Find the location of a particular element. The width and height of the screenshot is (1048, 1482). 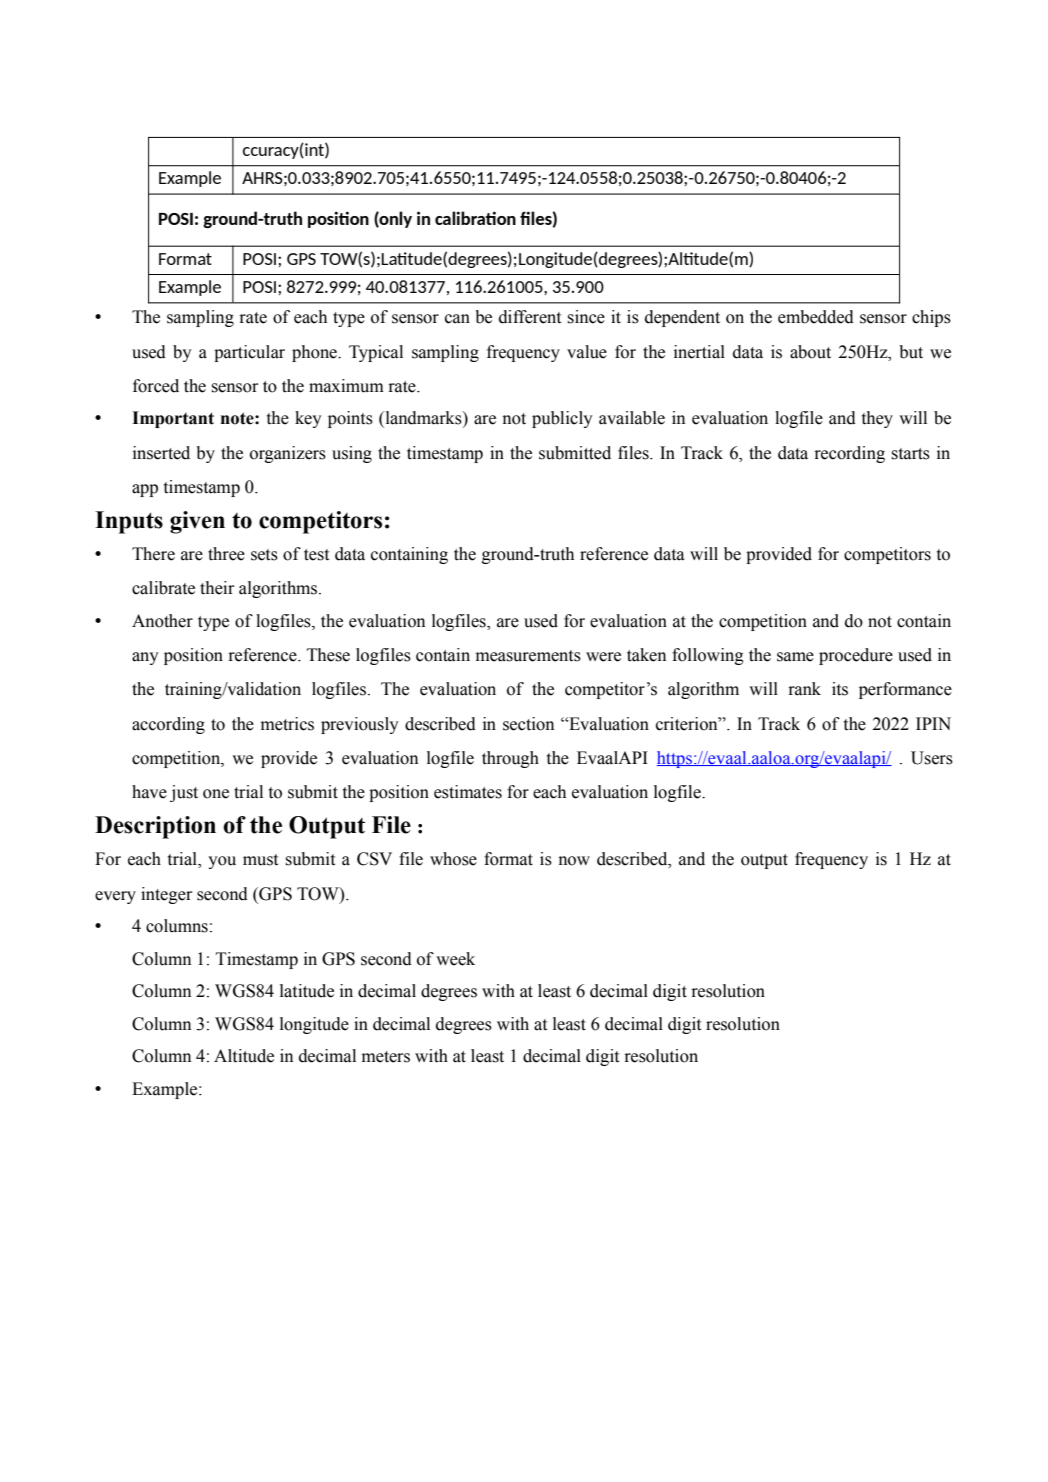

any is located at coordinates (145, 658).
